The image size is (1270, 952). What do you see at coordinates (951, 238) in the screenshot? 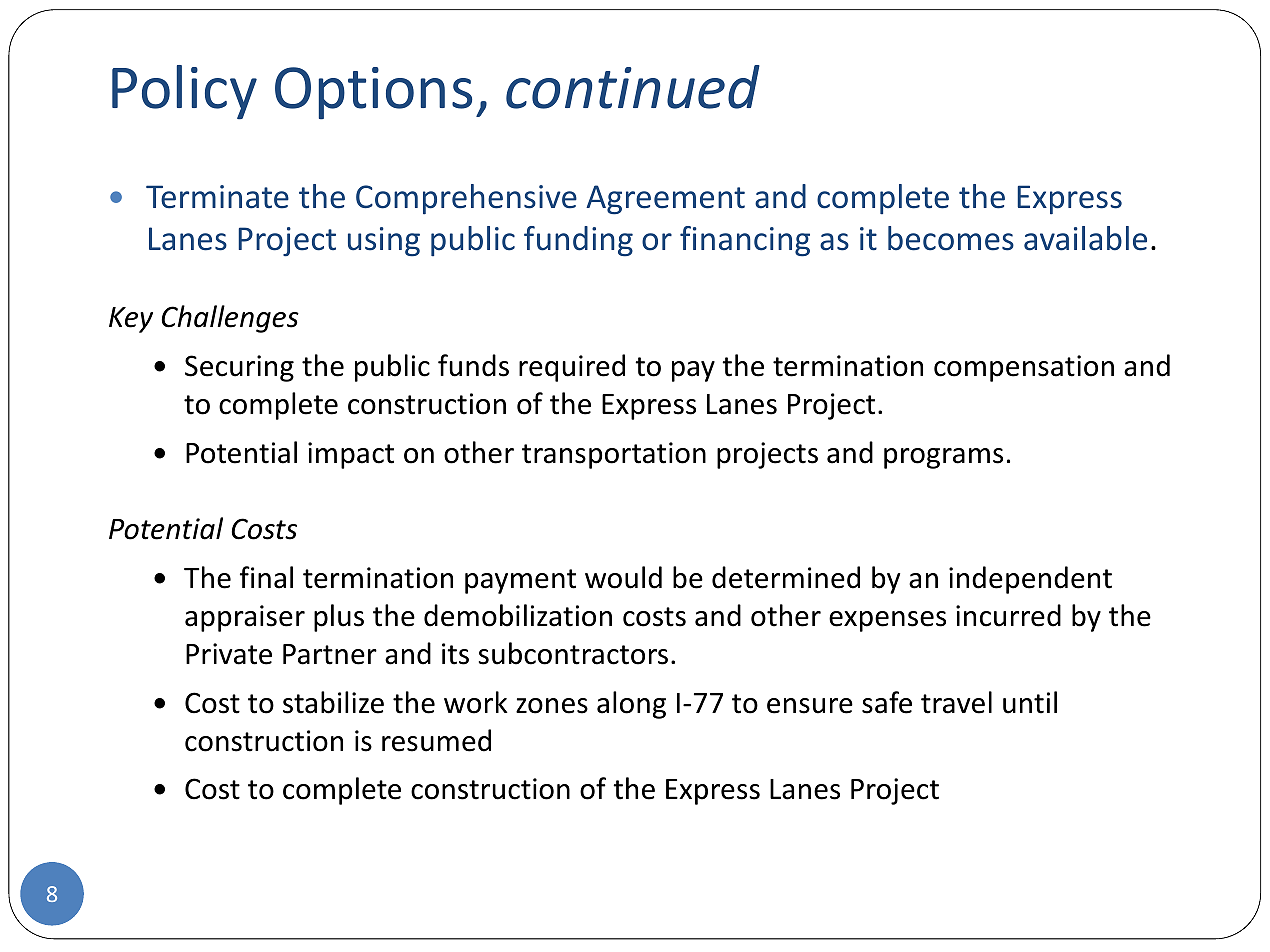
I see `becomes` at bounding box center [951, 238].
